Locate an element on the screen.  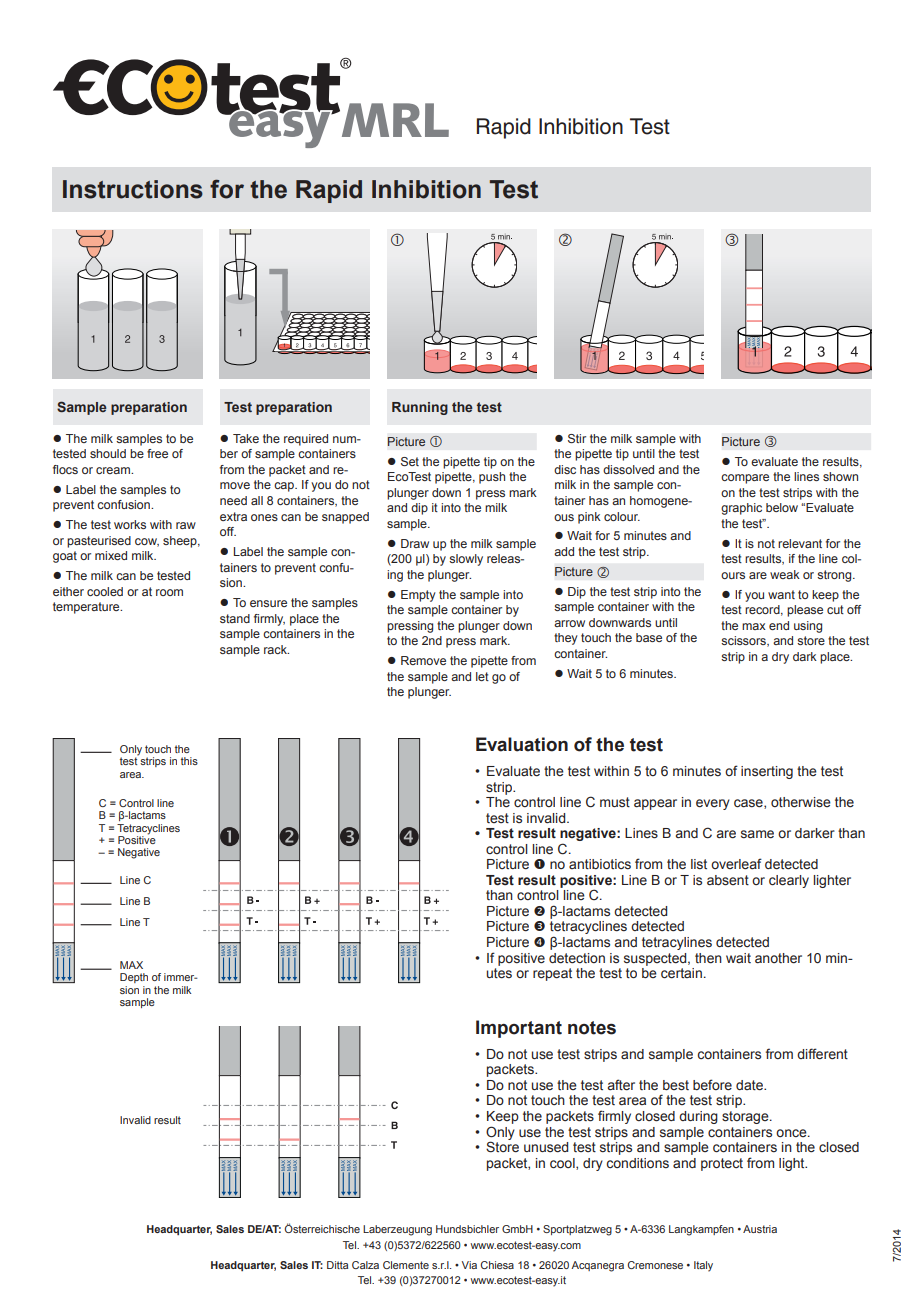
repeat is located at coordinates (552, 974).
